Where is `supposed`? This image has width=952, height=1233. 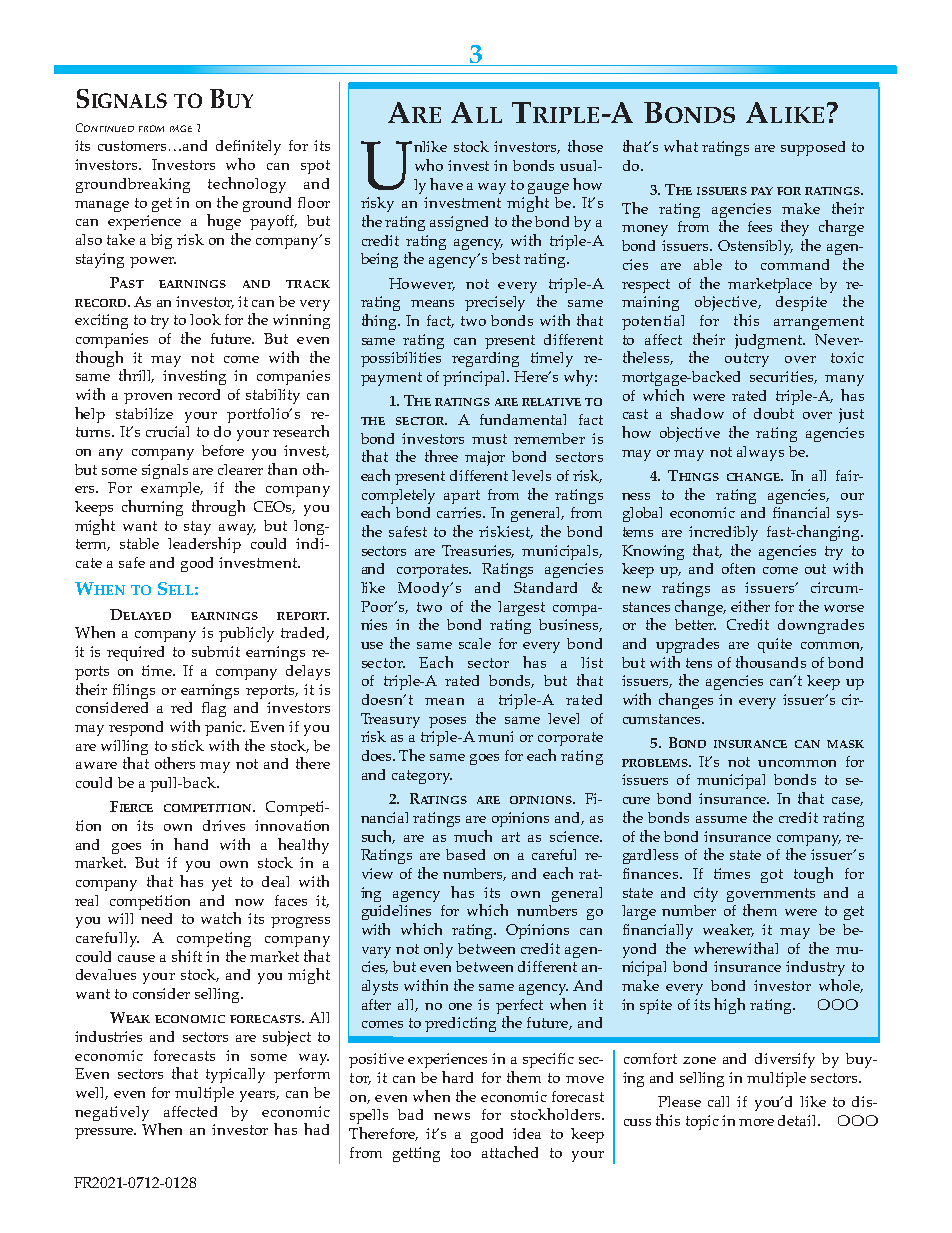 supposed is located at coordinates (813, 148).
